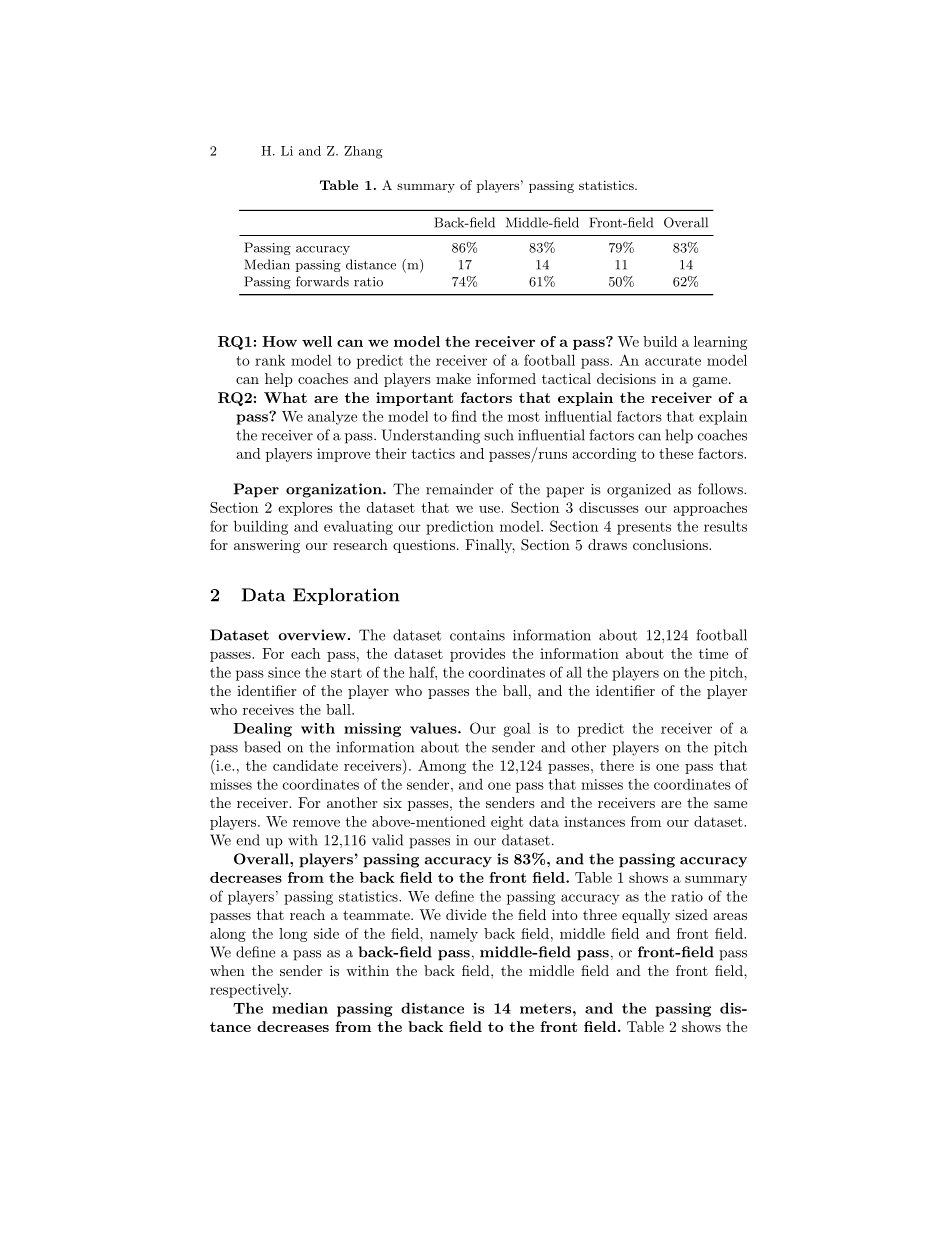  I want to click on these, so click(676, 453).
